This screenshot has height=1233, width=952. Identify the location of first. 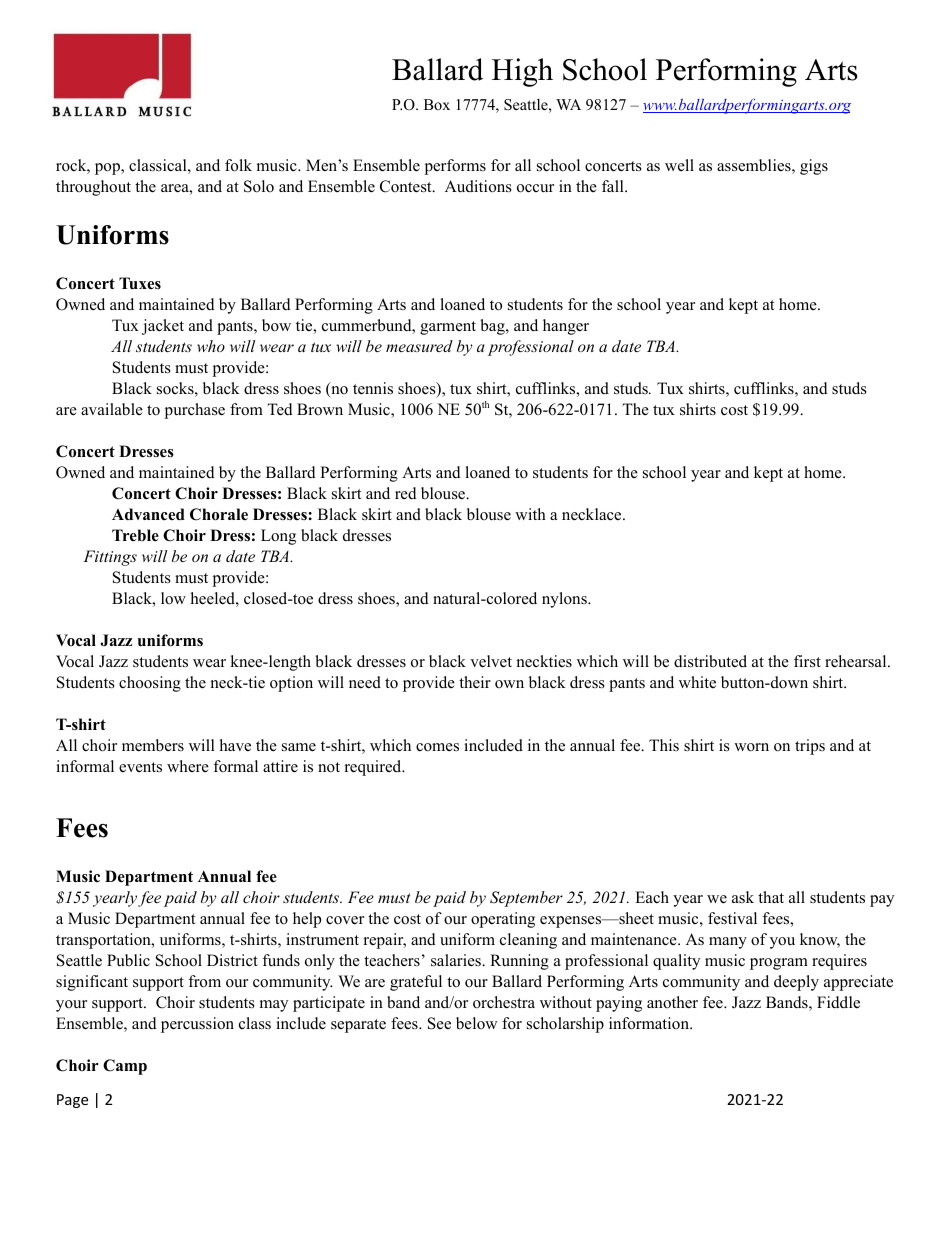
(807, 661).
